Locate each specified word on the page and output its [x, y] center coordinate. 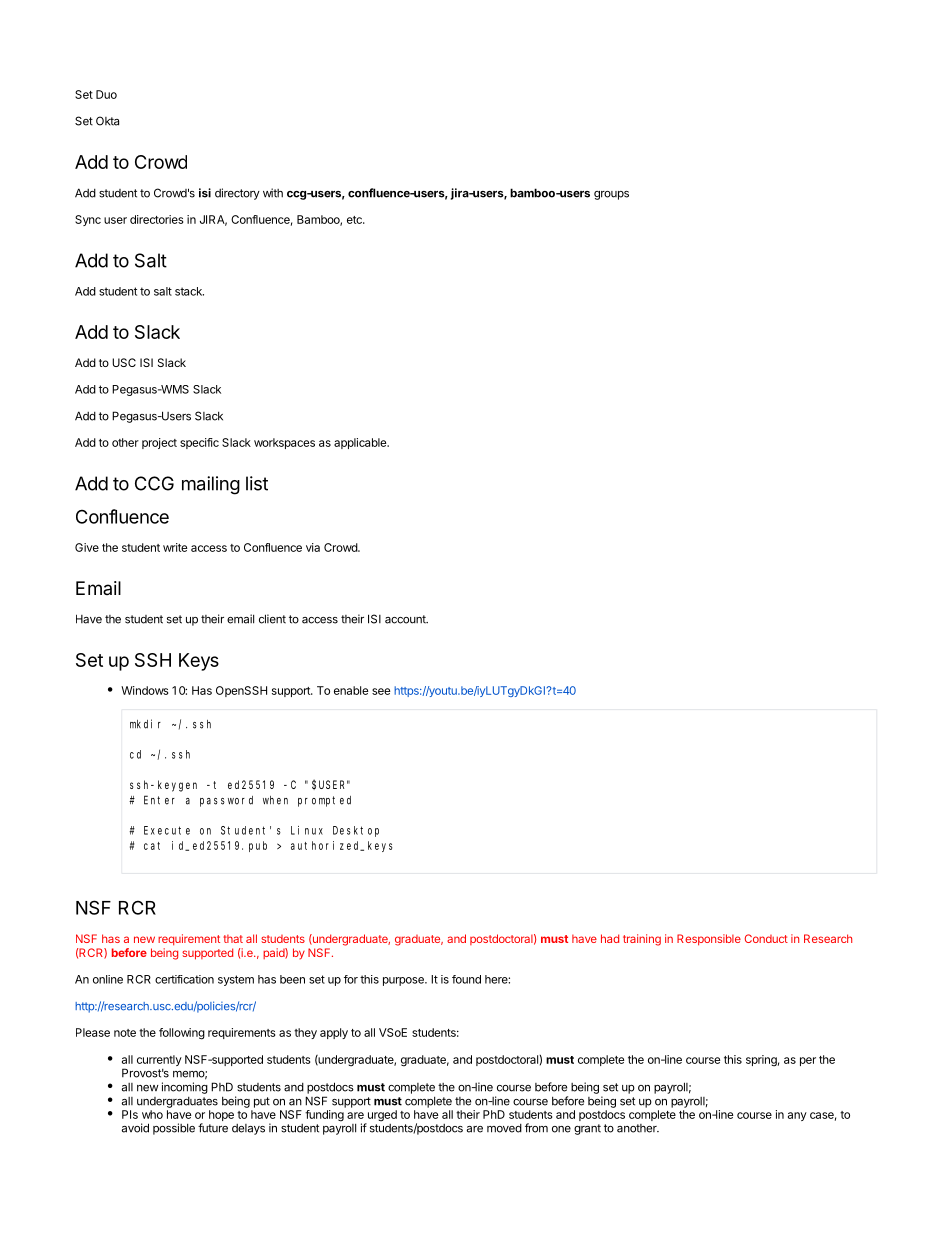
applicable [361, 443]
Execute [167, 830]
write [175, 547]
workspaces [284, 443]
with [273, 193]
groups [611, 195]
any [797, 1116]
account [406, 619]
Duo [106, 94]
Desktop [356, 831]
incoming [185, 1088]
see [381, 691]
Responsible [709, 940]
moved [504, 1128]
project [159, 443]
